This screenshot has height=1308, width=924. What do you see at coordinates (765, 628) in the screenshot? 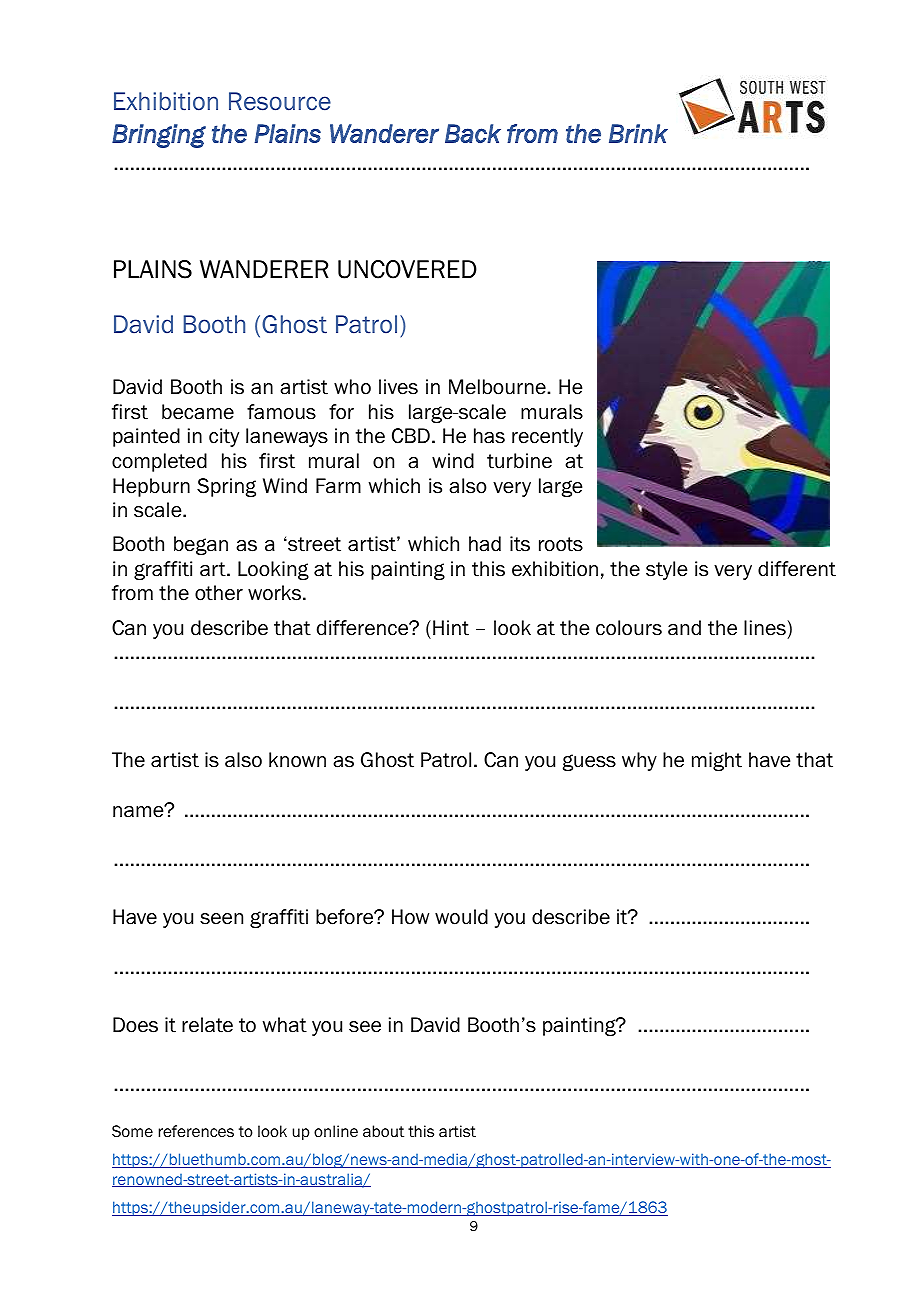
I see `lines` at bounding box center [765, 628].
